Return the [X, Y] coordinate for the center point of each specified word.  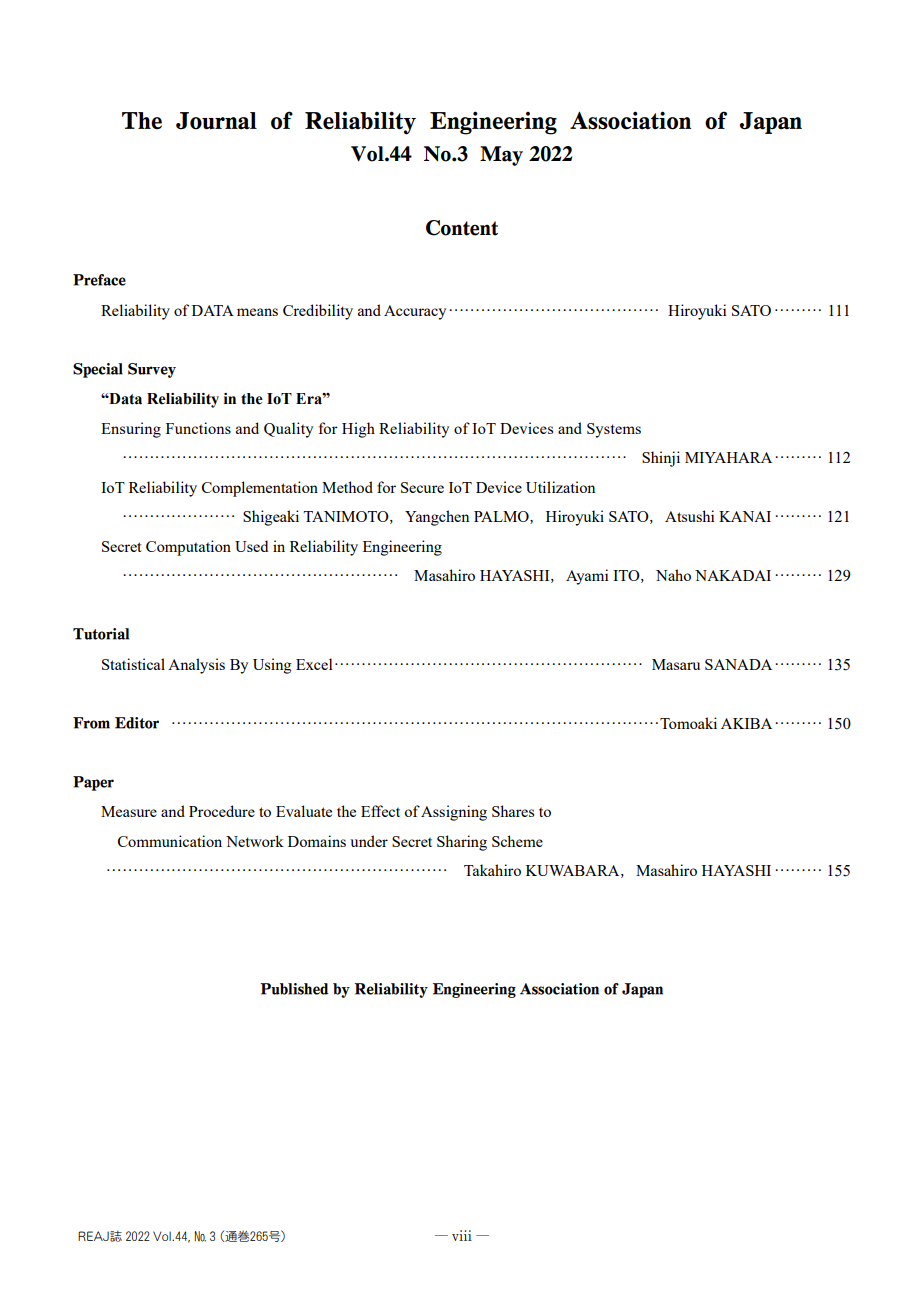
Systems [614, 430]
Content [462, 228]
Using [272, 666]
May [501, 156]
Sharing [462, 843]
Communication [170, 841]
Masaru [676, 664]
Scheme [517, 841]
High [358, 430]
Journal [216, 121]
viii [462, 1235]
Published [294, 989]
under [369, 841]
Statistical [133, 664]
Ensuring [131, 430]
